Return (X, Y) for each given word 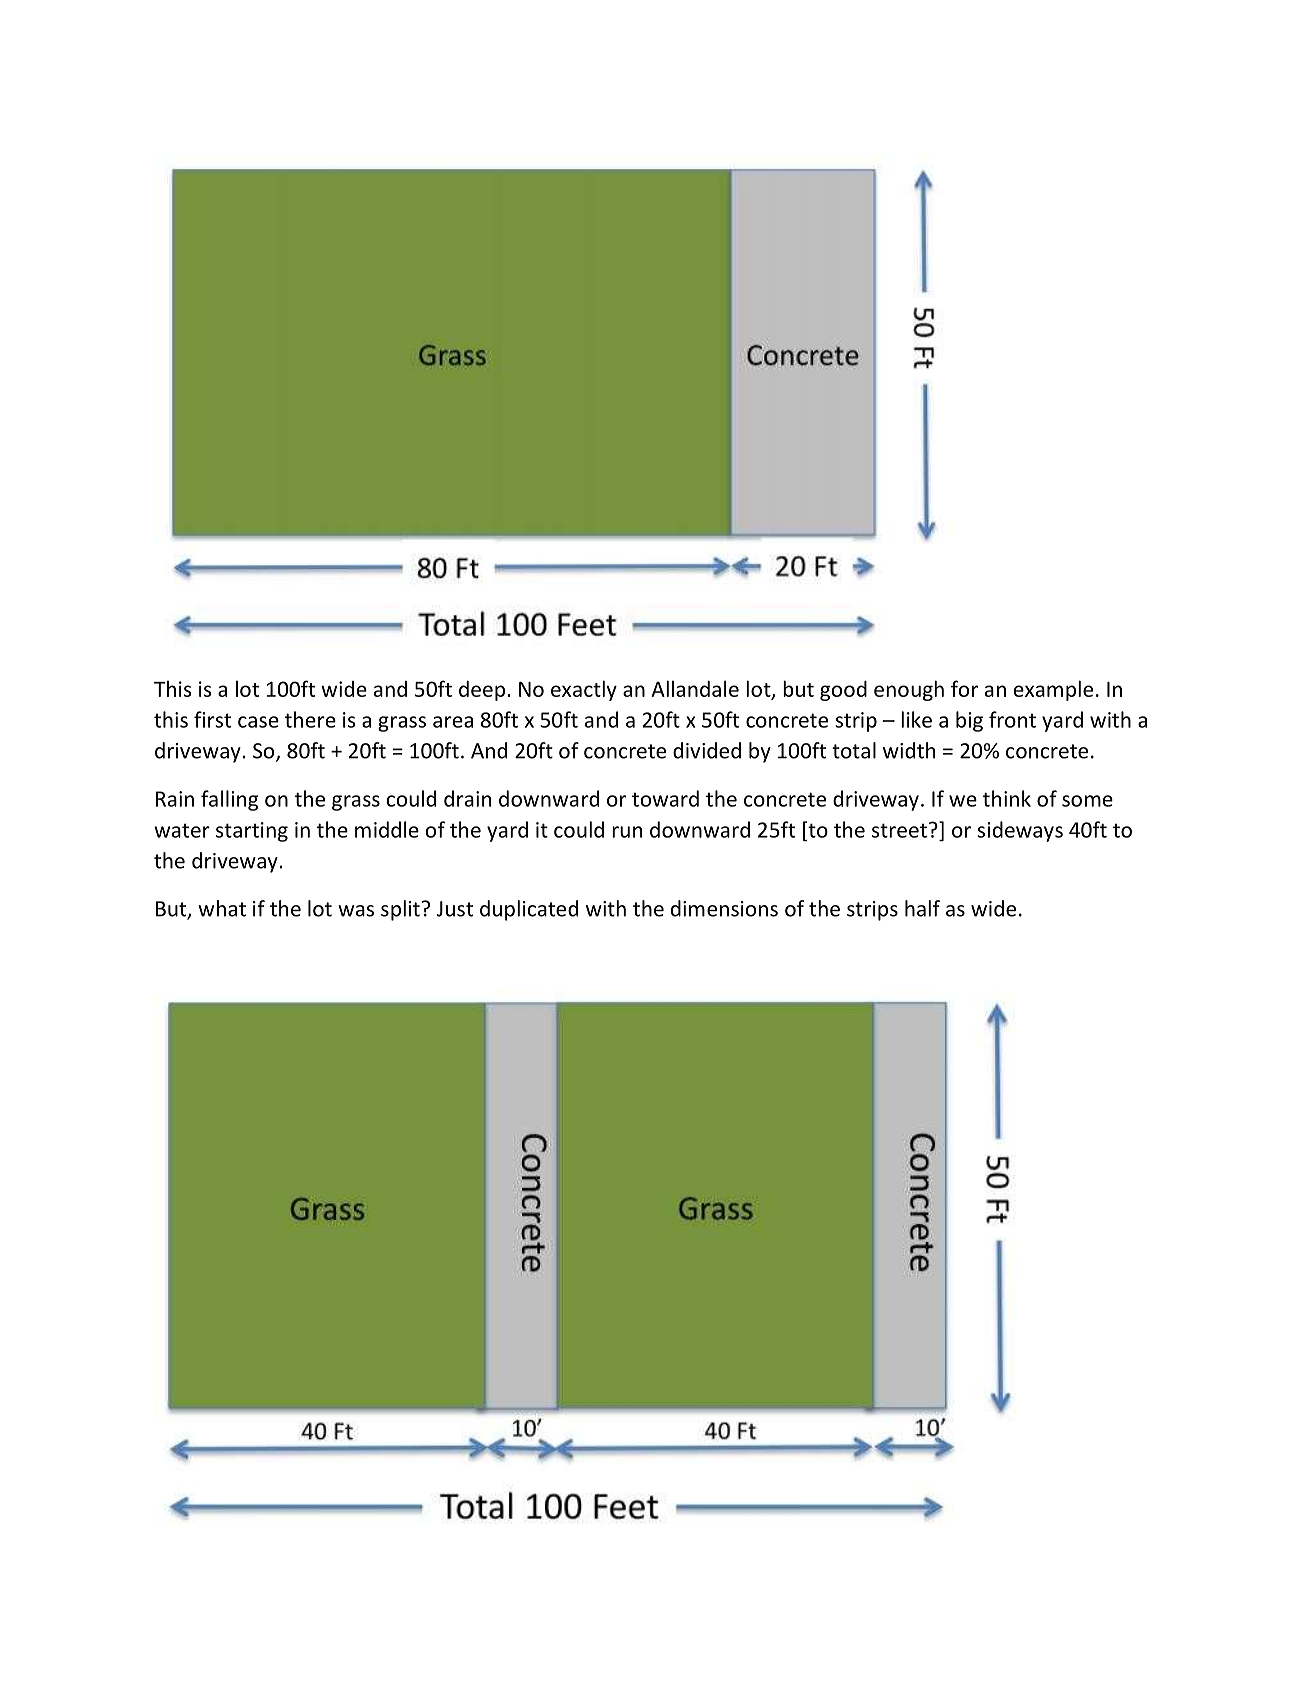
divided (707, 750)
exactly (584, 690)
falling (229, 800)
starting (252, 832)
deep (482, 690)
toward (665, 798)
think (1007, 798)
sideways (1020, 831)
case (258, 722)
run (627, 832)
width (909, 750)
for (964, 688)
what (222, 908)
